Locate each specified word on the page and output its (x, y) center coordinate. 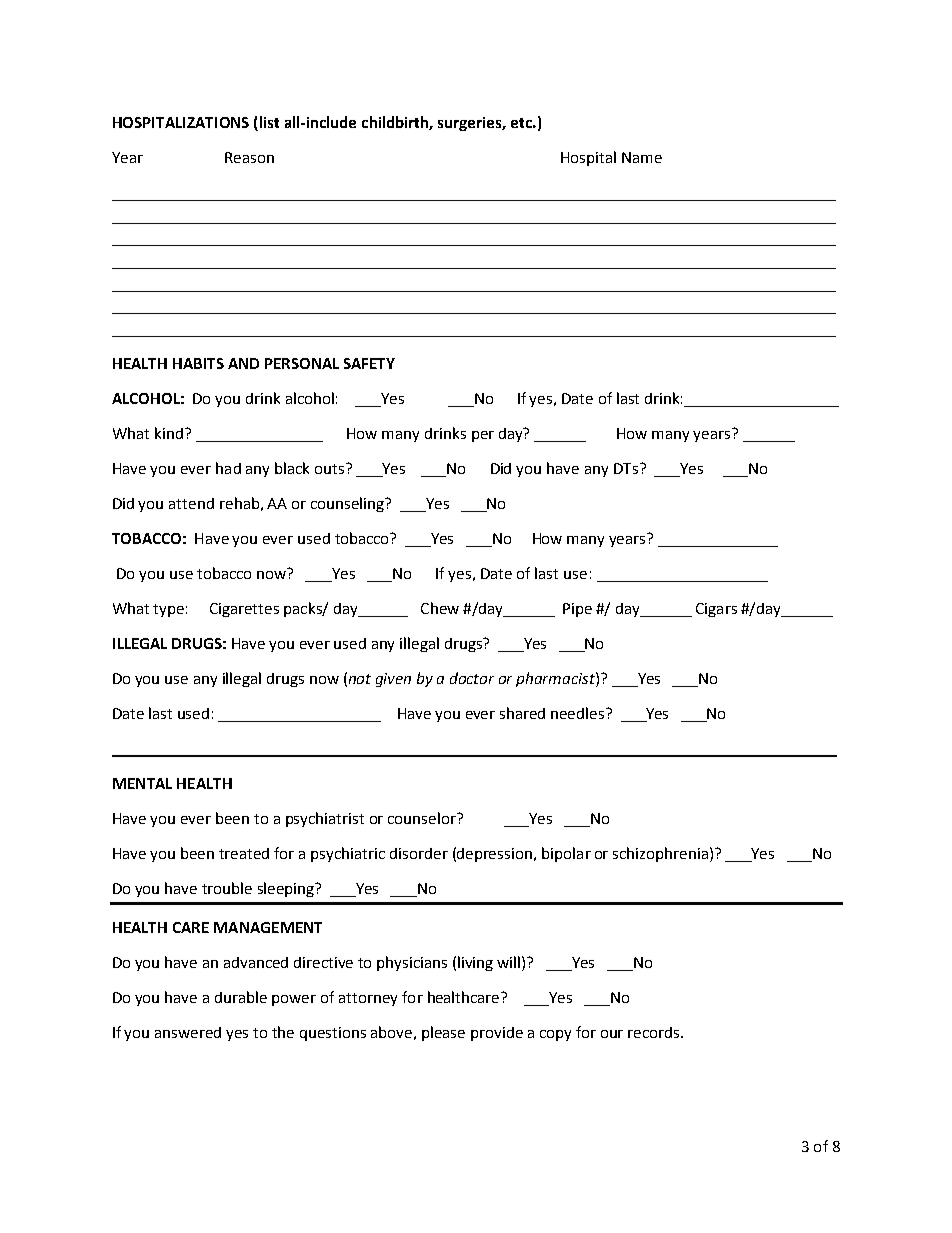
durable (241, 997)
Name (642, 157)
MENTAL (142, 783)
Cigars (716, 610)
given (393, 680)
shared (522, 713)
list (268, 123)
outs (329, 469)
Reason (249, 157)
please (443, 1033)
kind (169, 433)
